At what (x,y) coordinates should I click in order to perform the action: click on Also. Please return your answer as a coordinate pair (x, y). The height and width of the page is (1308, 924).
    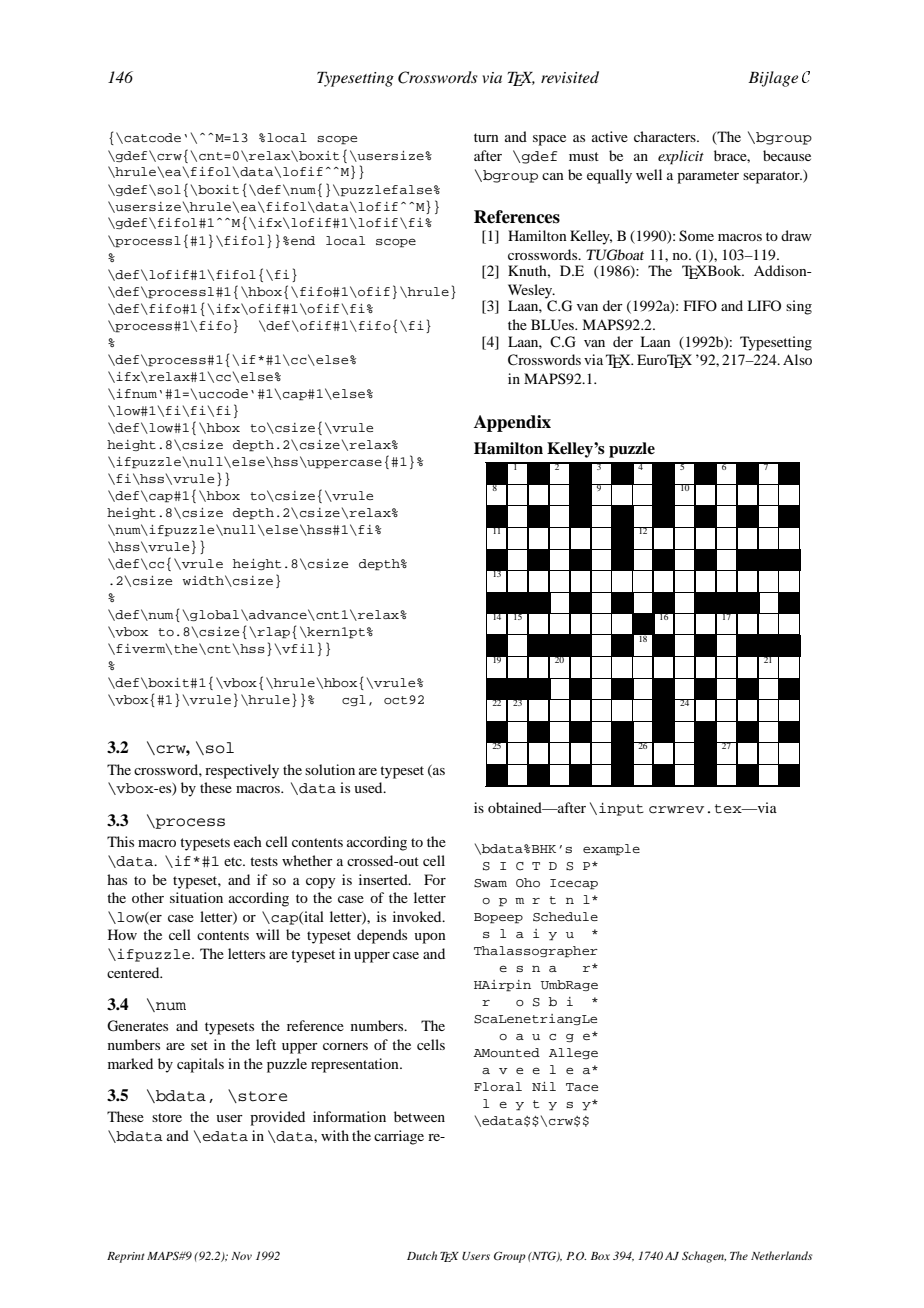
    Looking at the image, I should click on (797, 359).
